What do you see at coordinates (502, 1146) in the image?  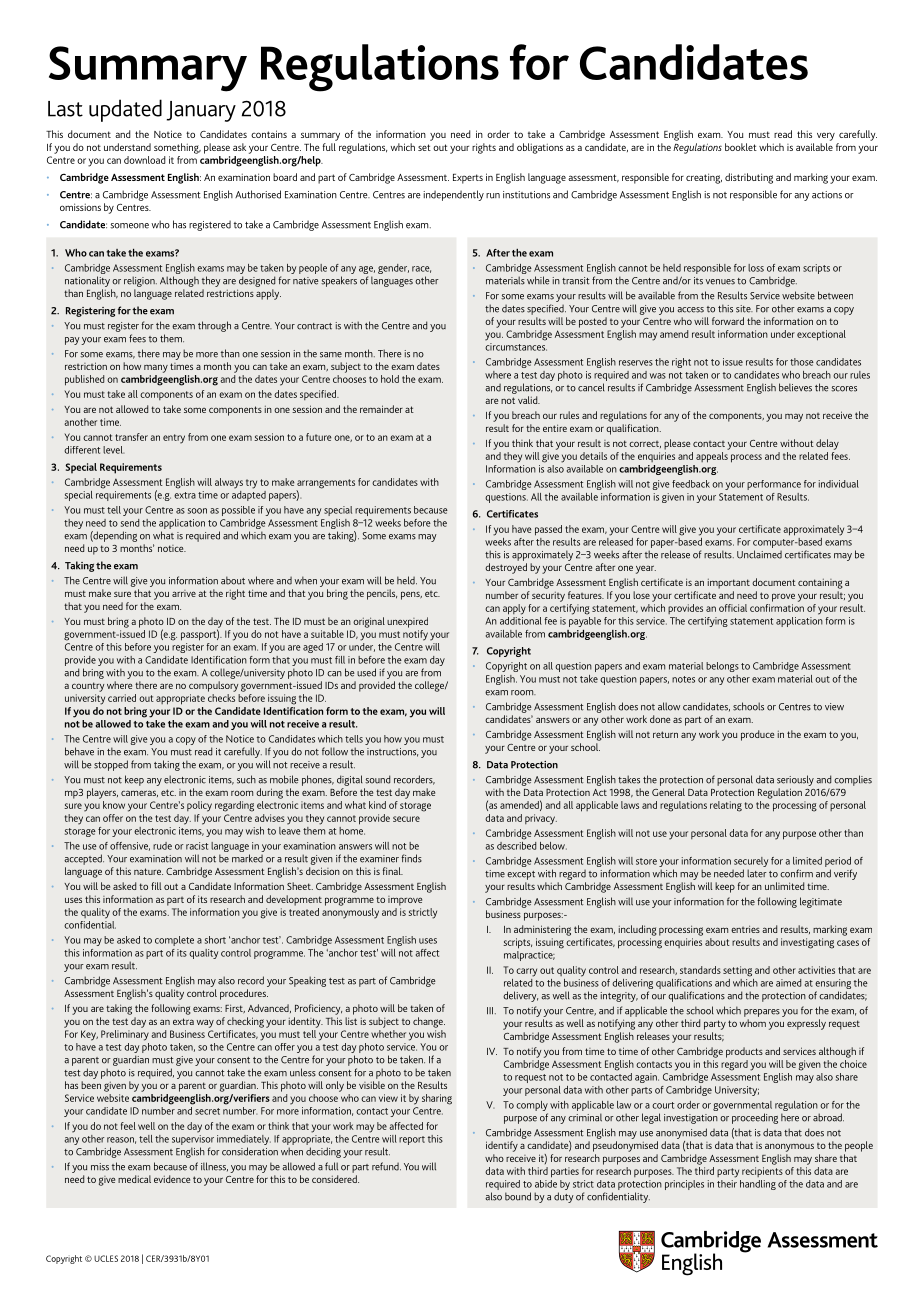 I see `identify` at bounding box center [502, 1146].
